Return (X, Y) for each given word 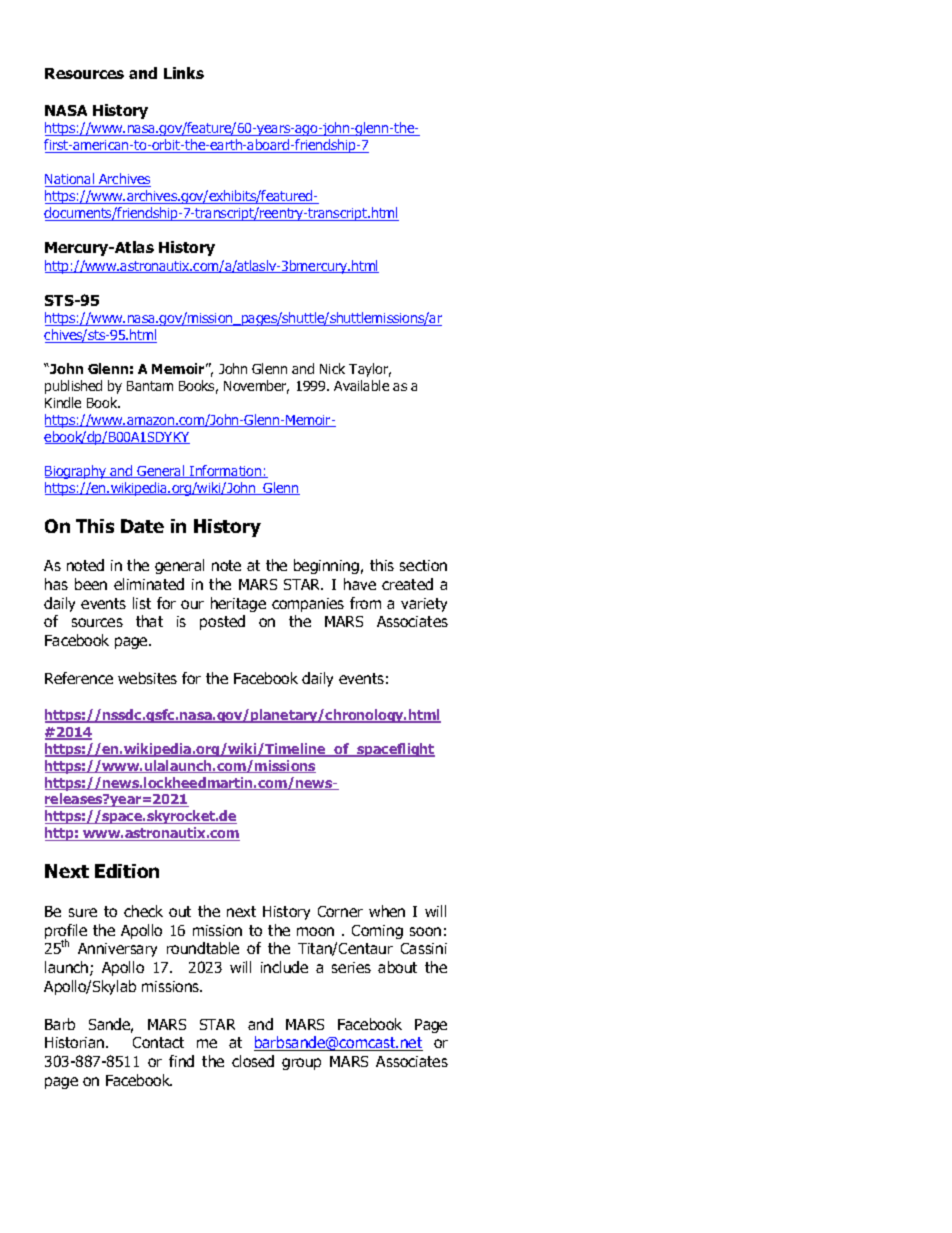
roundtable (203, 948)
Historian (76, 1042)
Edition (127, 871)
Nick (332, 368)
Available (361, 385)
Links (184, 73)
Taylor (370, 370)
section (423, 565)
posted (222, 622)
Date (142, 526)
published (73, 387)
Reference (79, 678)
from (365, 603)
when (387, 911)
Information (226, 471)
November (256, 387)
